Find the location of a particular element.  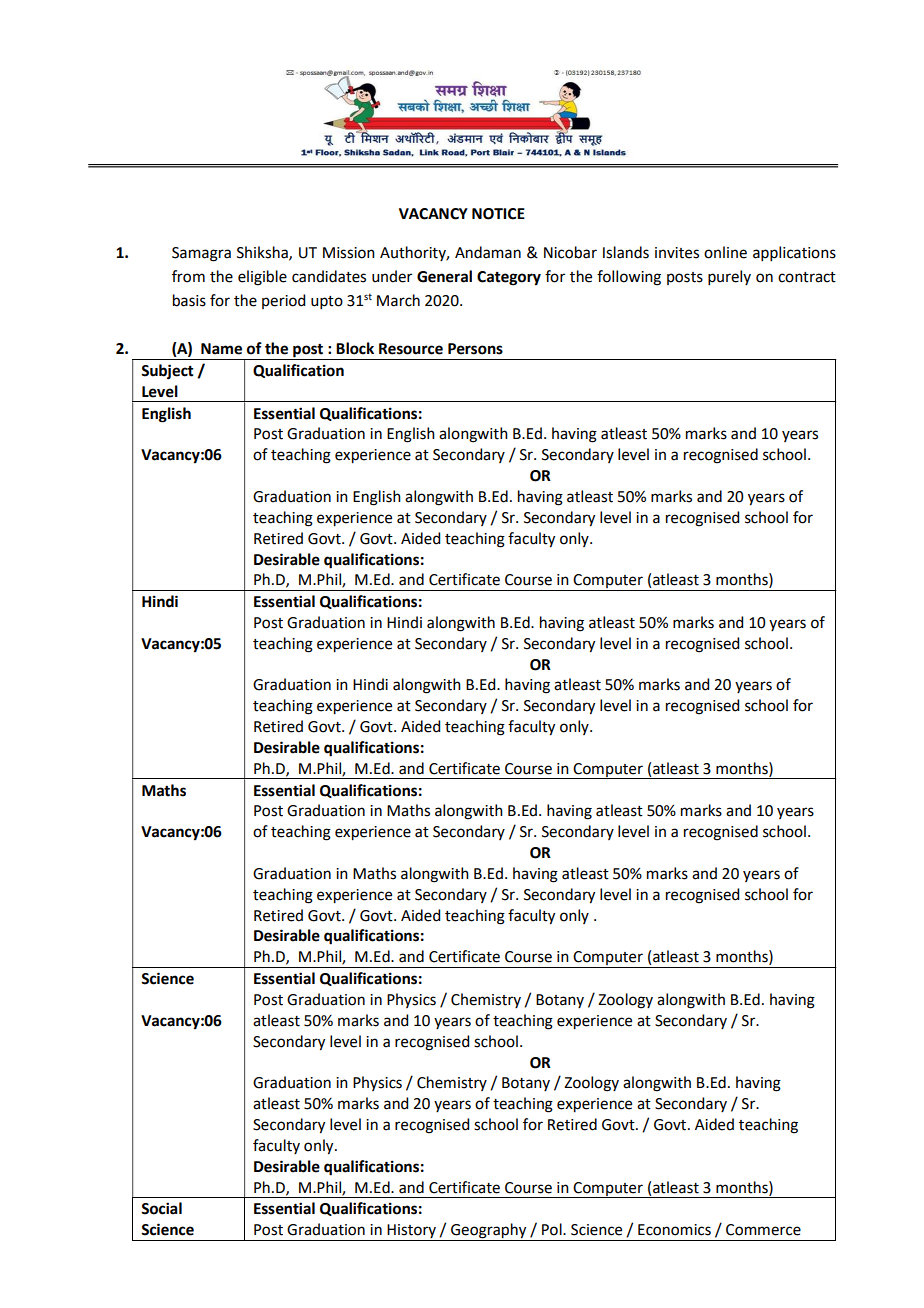

eligible is located at coordinates (262, 278).
